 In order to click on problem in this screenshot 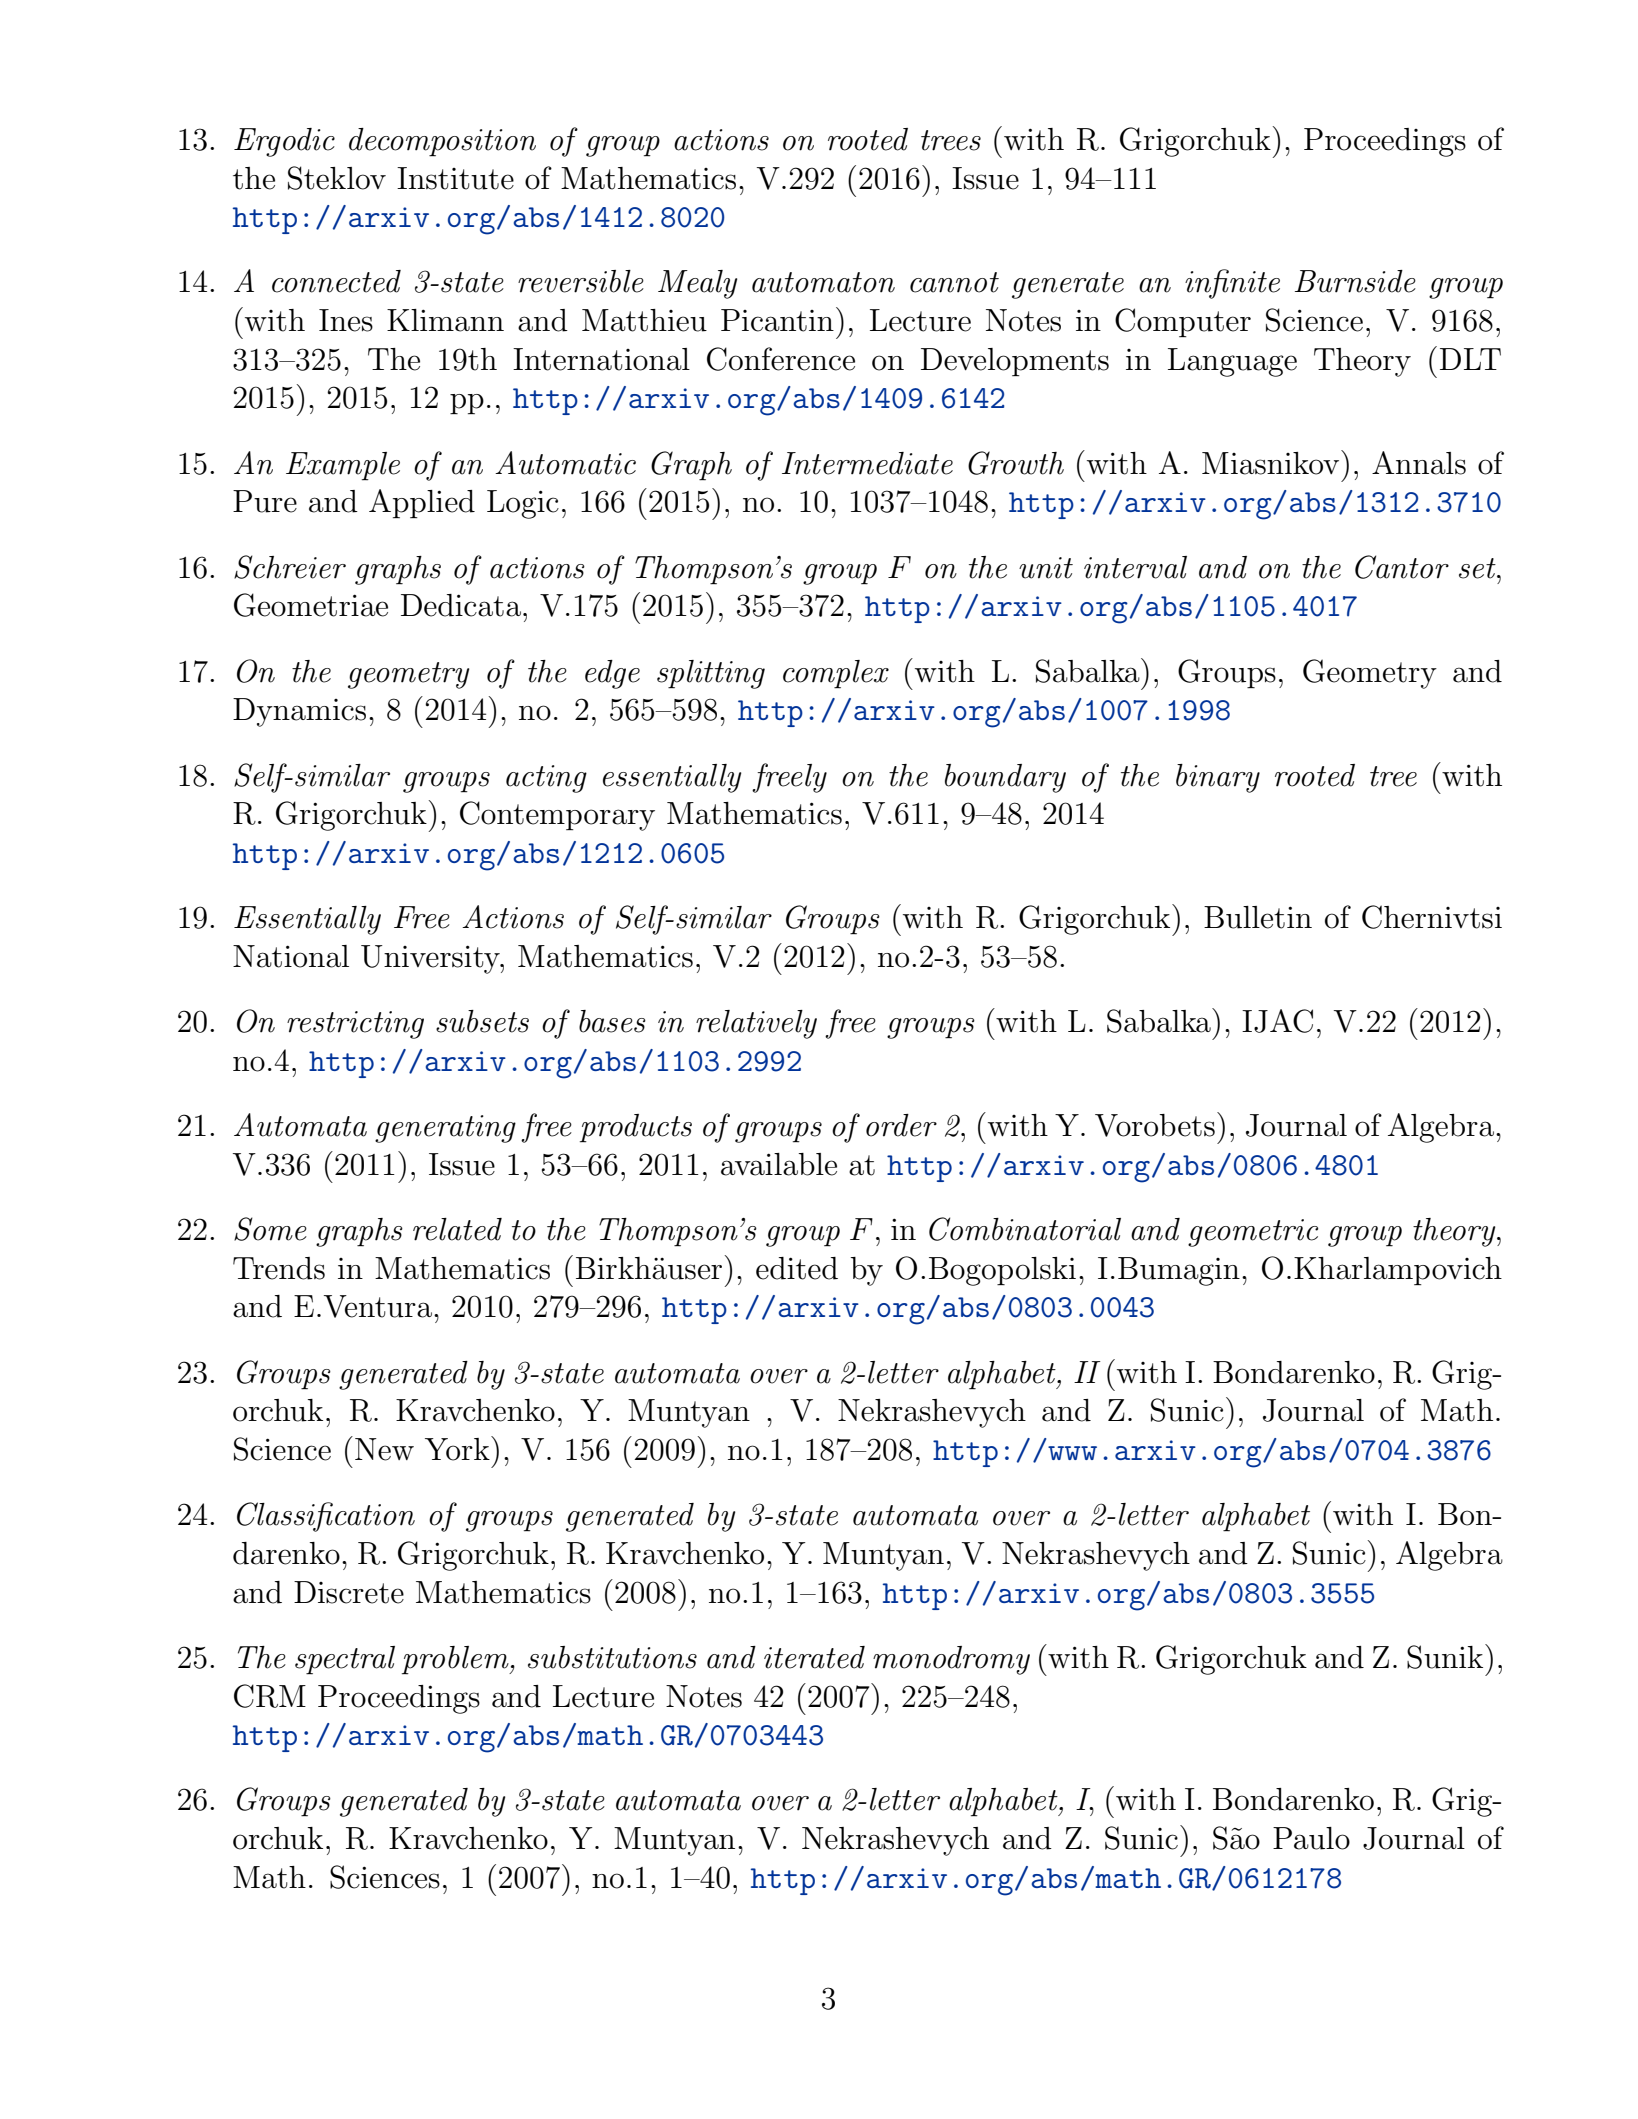, I will do `click(456, 1660)`.
